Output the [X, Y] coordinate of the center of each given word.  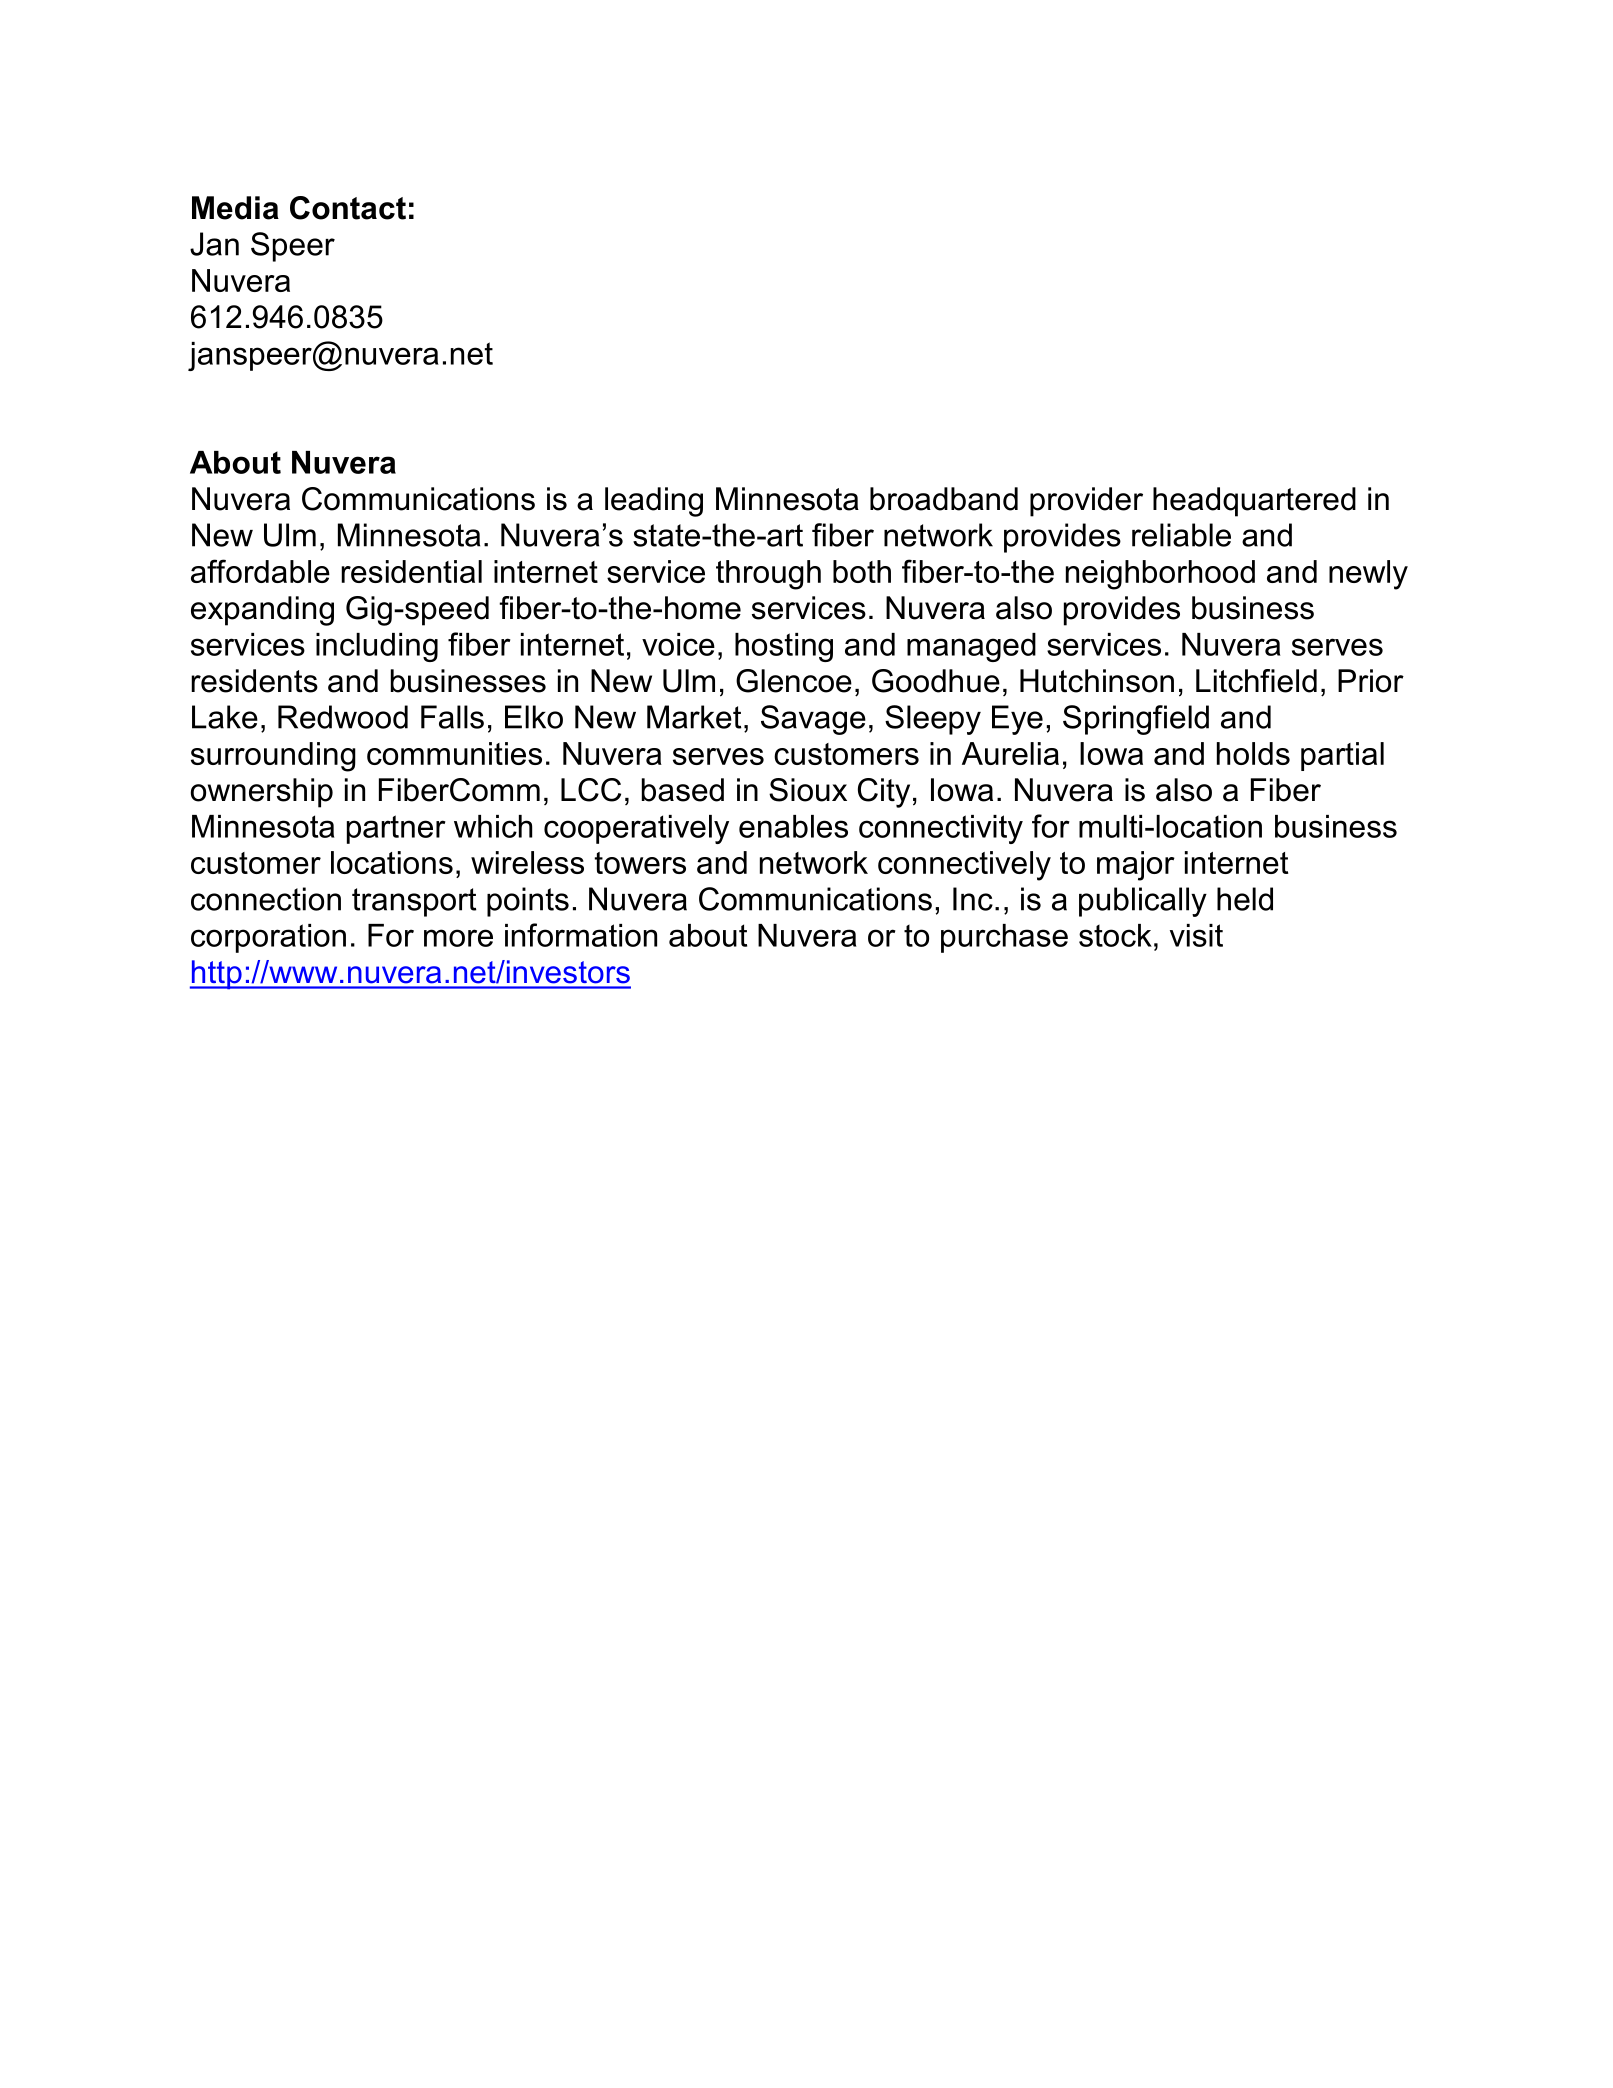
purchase [1004, 938]
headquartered [1254, 502]
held [1245, 899]
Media [235, 208]
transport [414, 902]
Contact [348, 208]
